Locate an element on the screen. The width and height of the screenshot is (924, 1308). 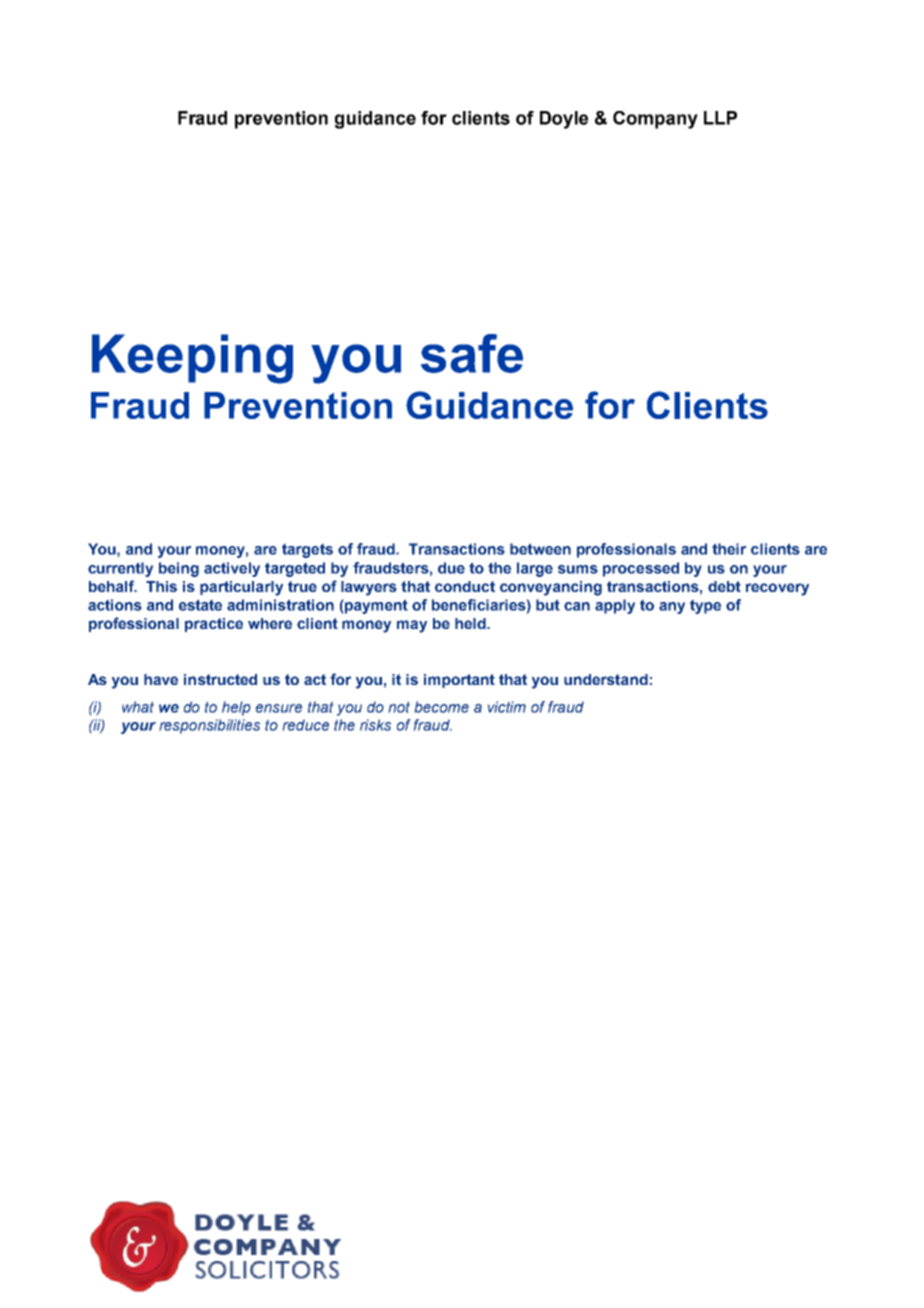
Doyle is located at coordinates (564, 120).
